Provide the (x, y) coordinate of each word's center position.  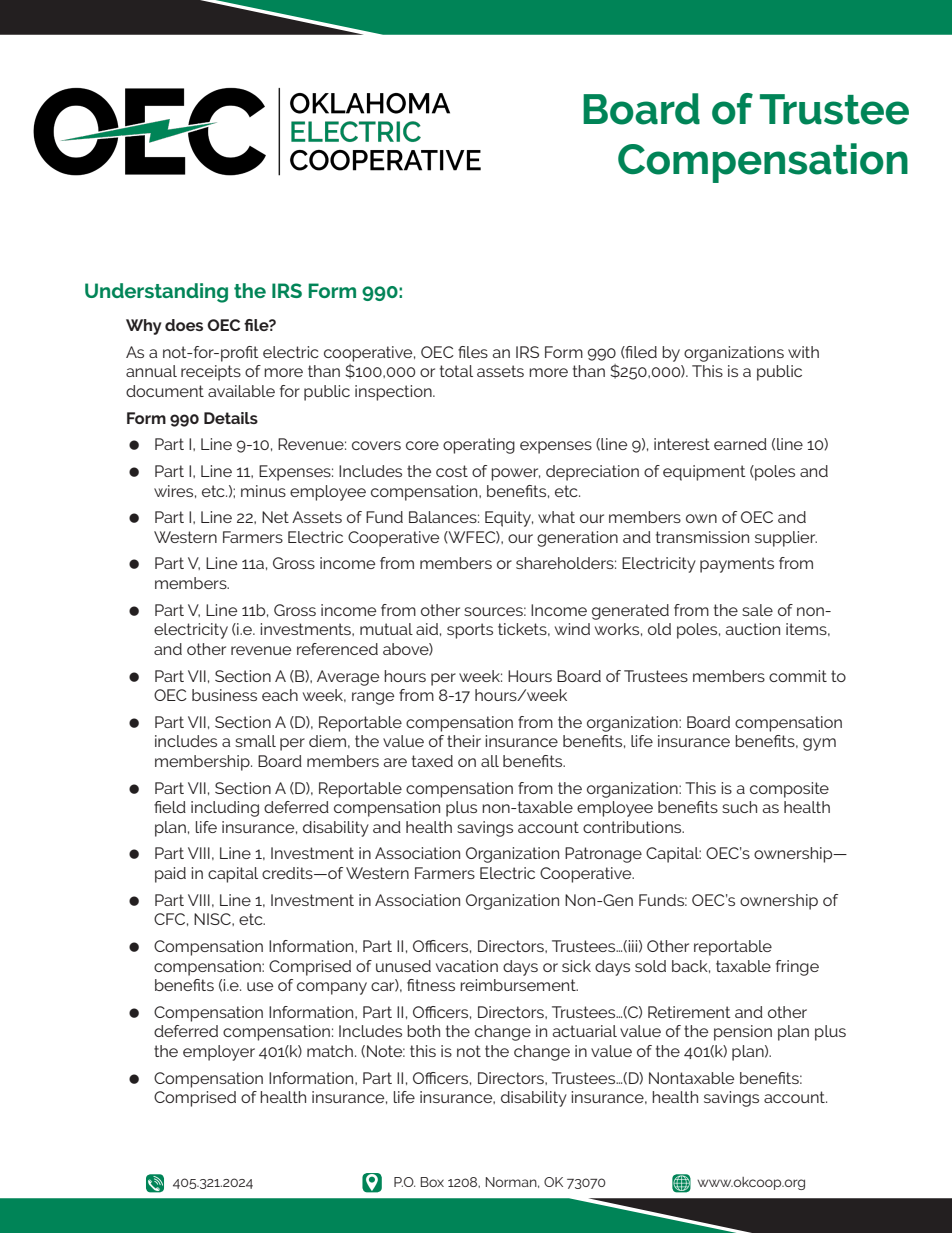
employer (219, 1053)
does (184, 325)
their (464, 741)
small (255, 741)
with (803, 352)
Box (432, 1182)
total (456, 371)
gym (819, 744)
